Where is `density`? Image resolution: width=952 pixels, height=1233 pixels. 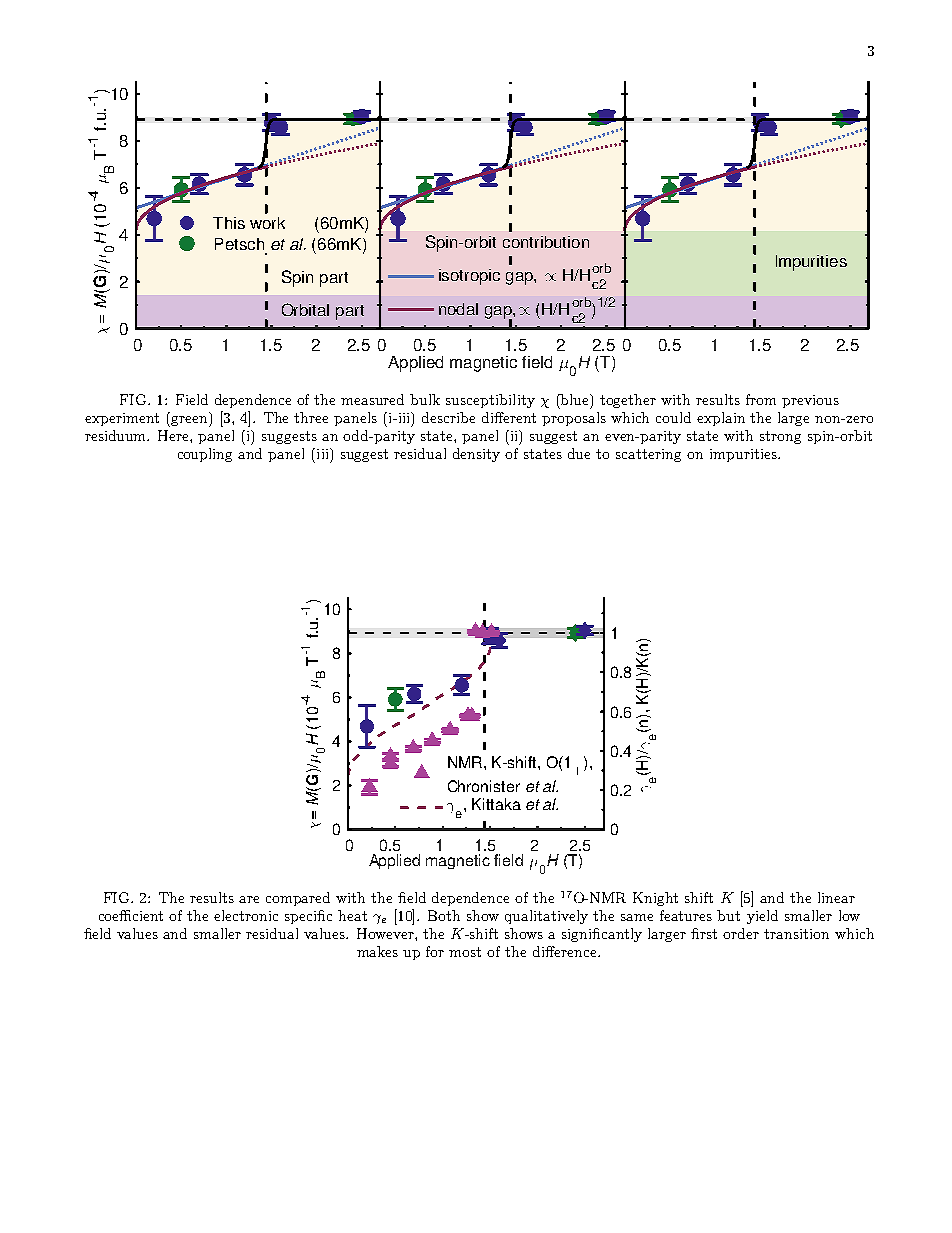
density is located at coordinates (476, 455).
